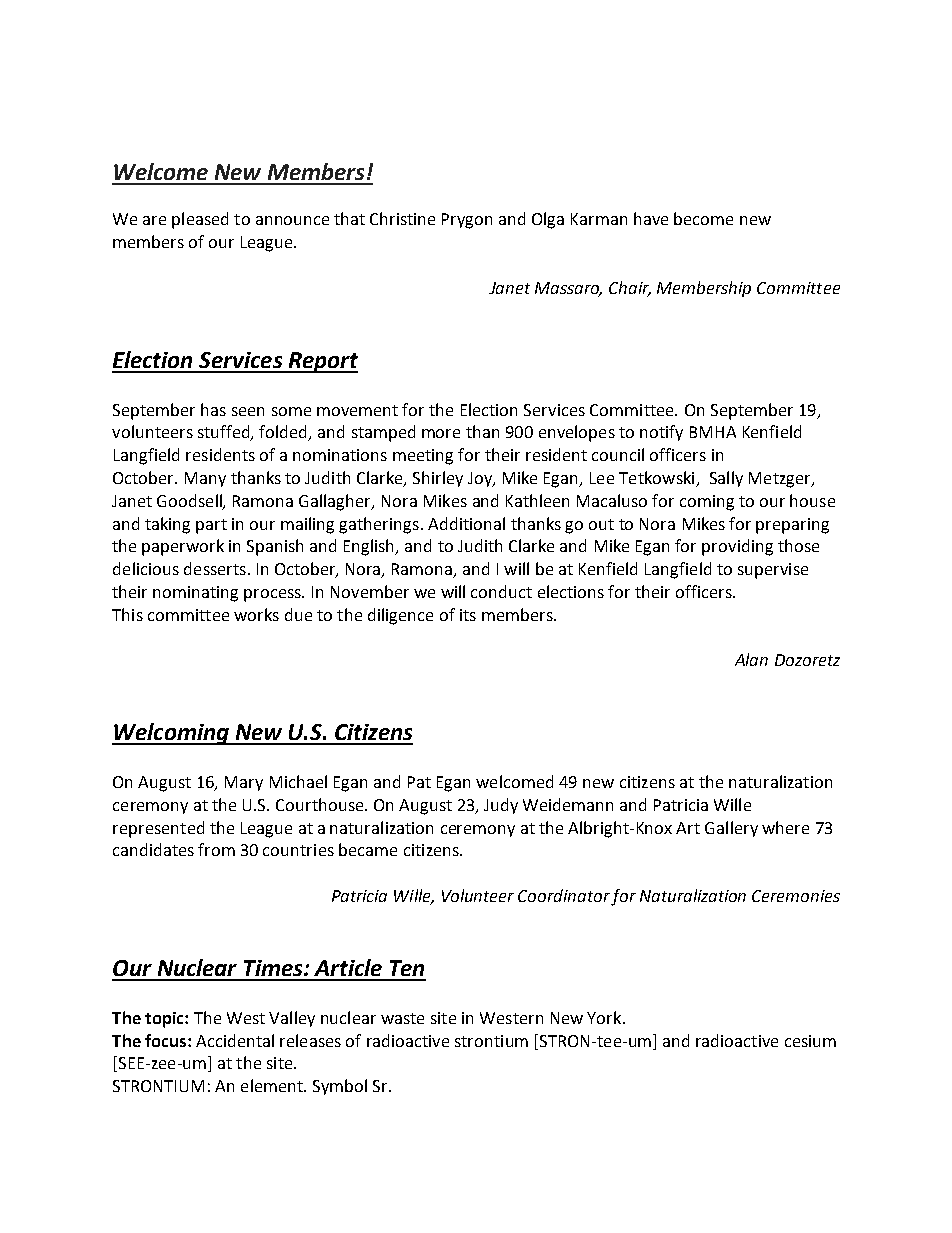 The image size is (952, 1233). Describe the element at coordinates (468, 615) in the screenshot. I see `its` at that location.
